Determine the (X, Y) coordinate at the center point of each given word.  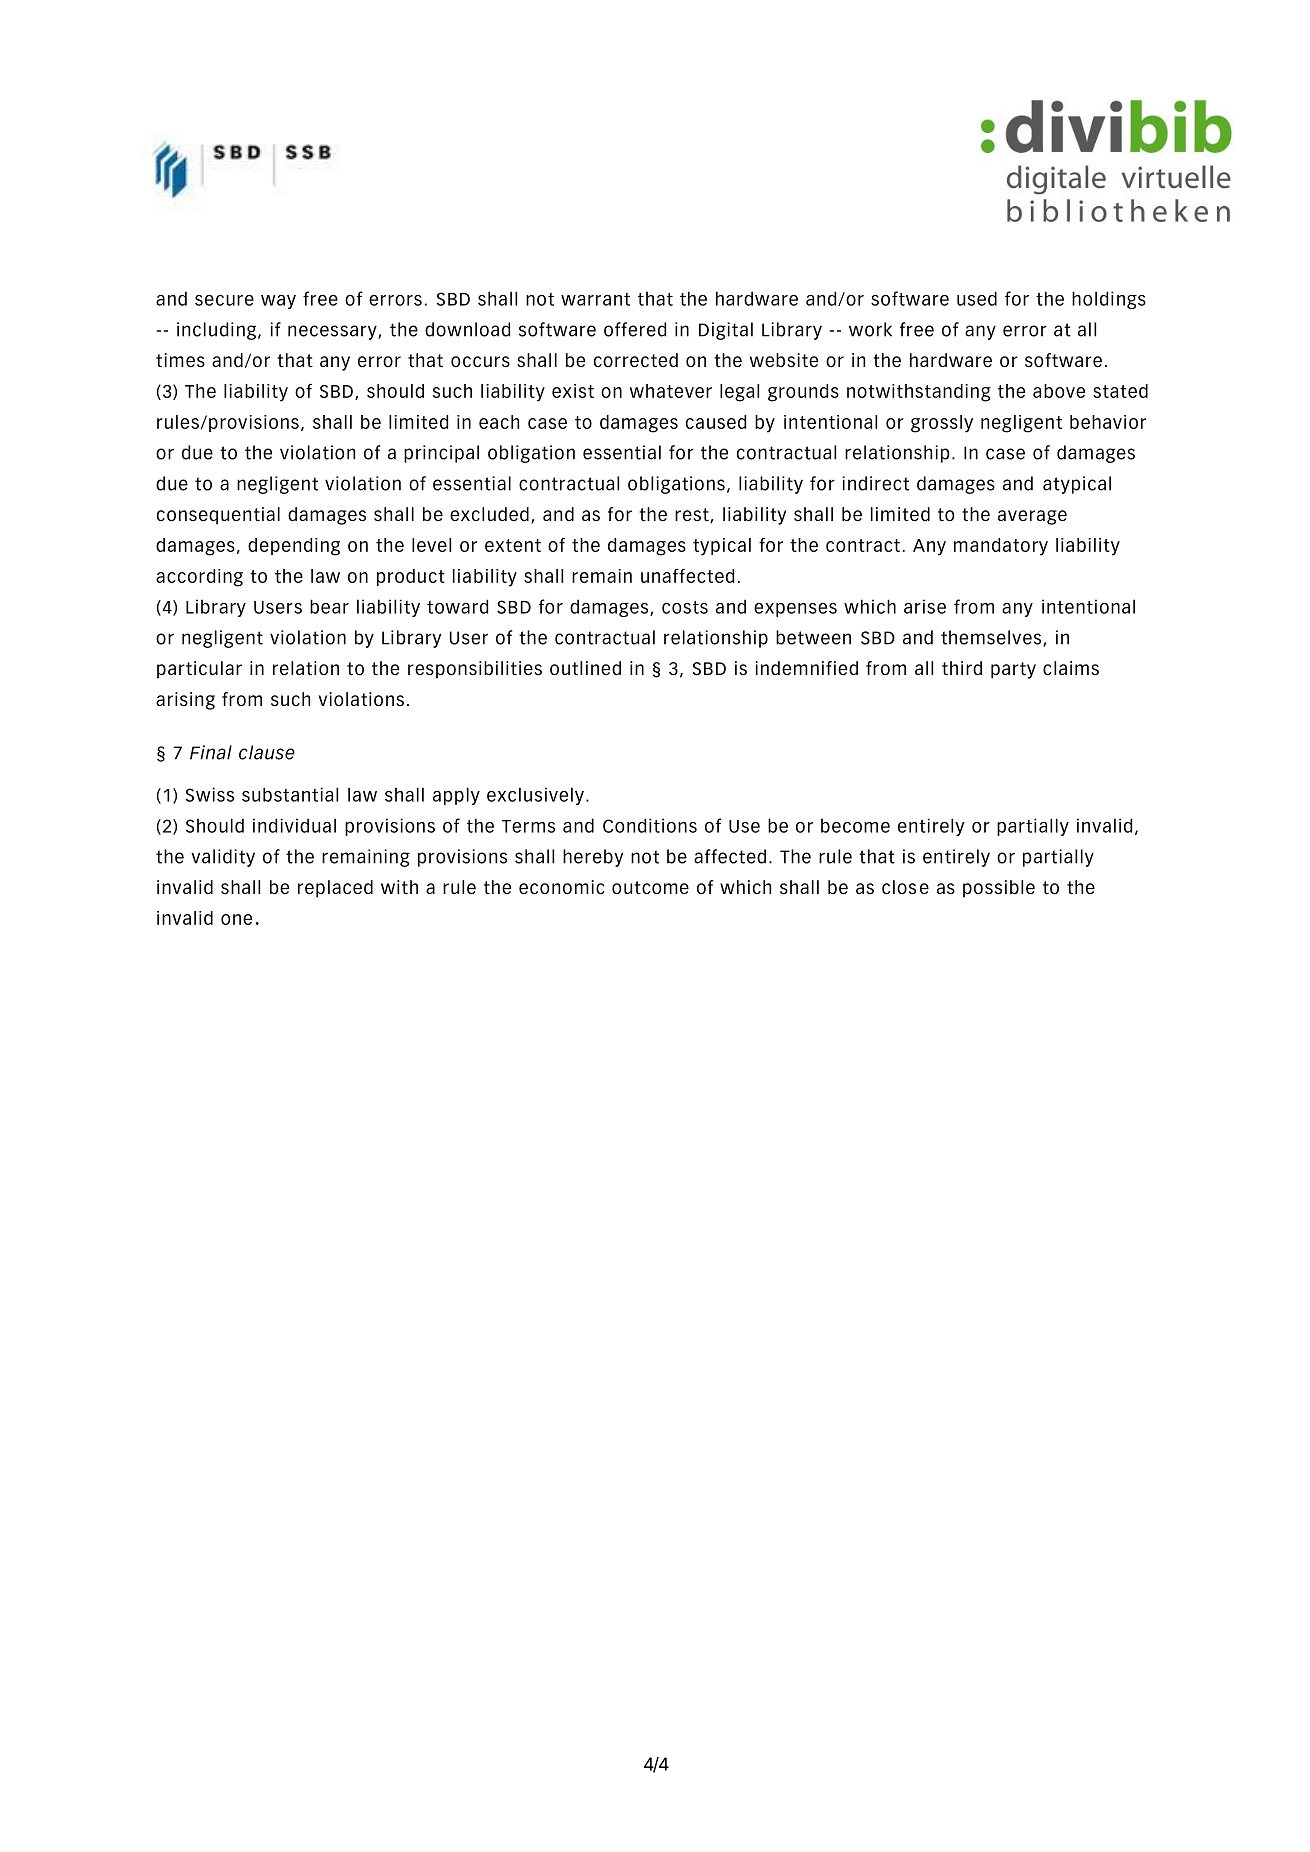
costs (685, 607)
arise (925, 606)
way (278, 302)
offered (635, 329)
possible (999, 889)
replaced (335, 889)
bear (329, 606)
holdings (1109, 300)
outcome (650, 887)
